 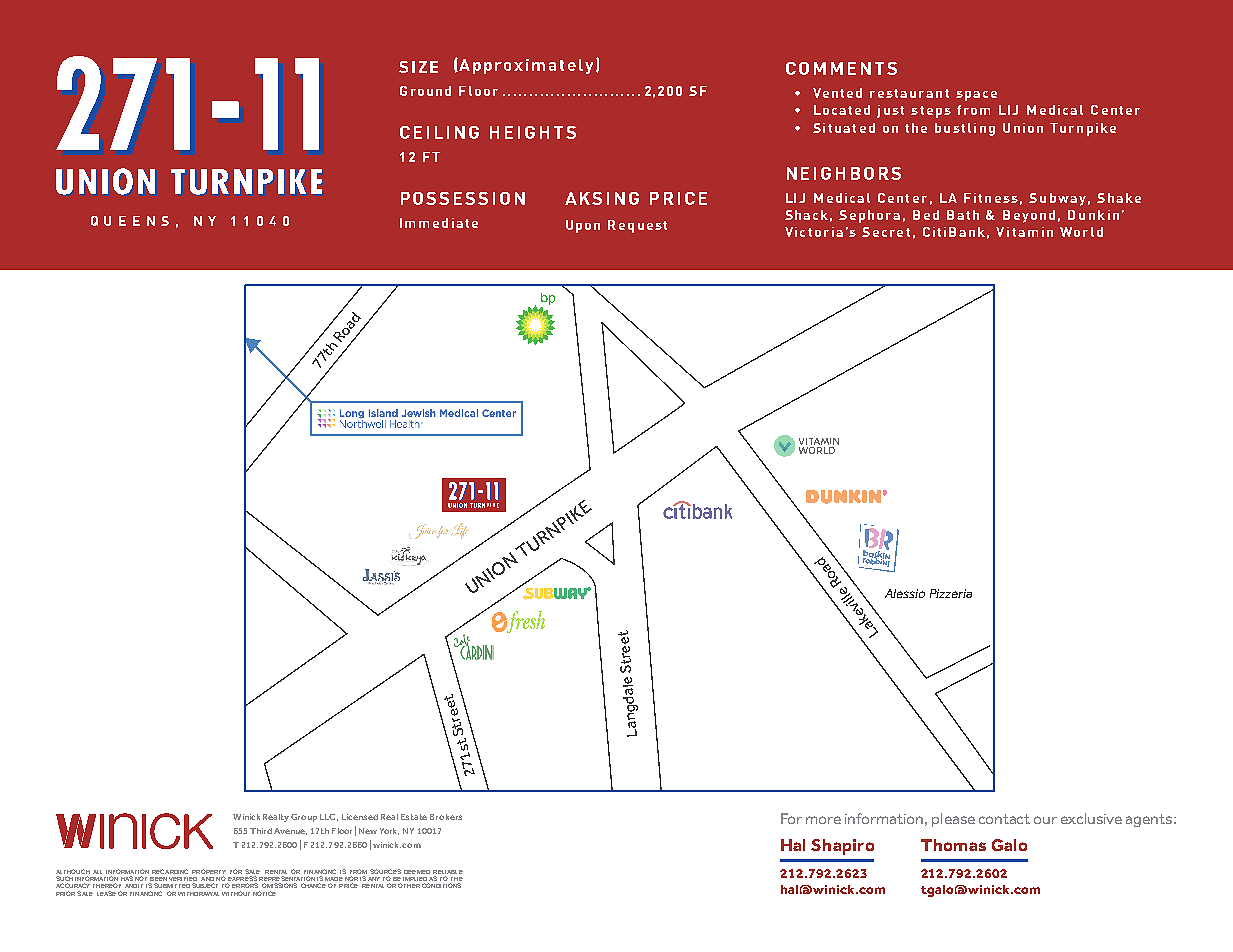 What do you see at coordinates (170, 871) in the screenshot?
I see `REGARDING` at bounding box center [170, 871].
